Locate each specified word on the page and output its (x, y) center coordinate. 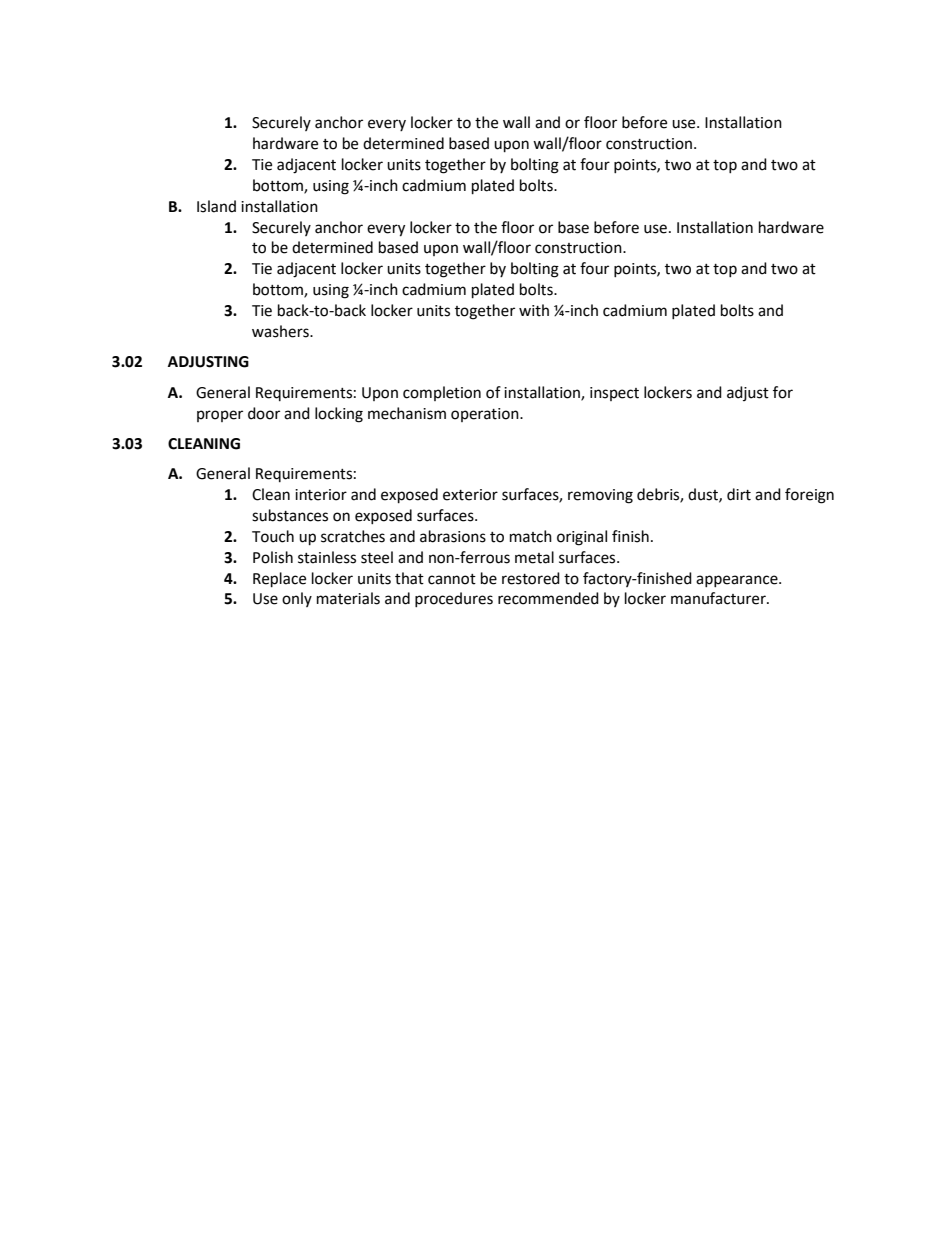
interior (321, 495)
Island (216, 206)
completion (442, 393)
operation (486, 415)
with (534, 310)
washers (281, 331)
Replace (279, 580)
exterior (470, 495)
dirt (739, 494)
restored (531, 578)
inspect (614, 394)
